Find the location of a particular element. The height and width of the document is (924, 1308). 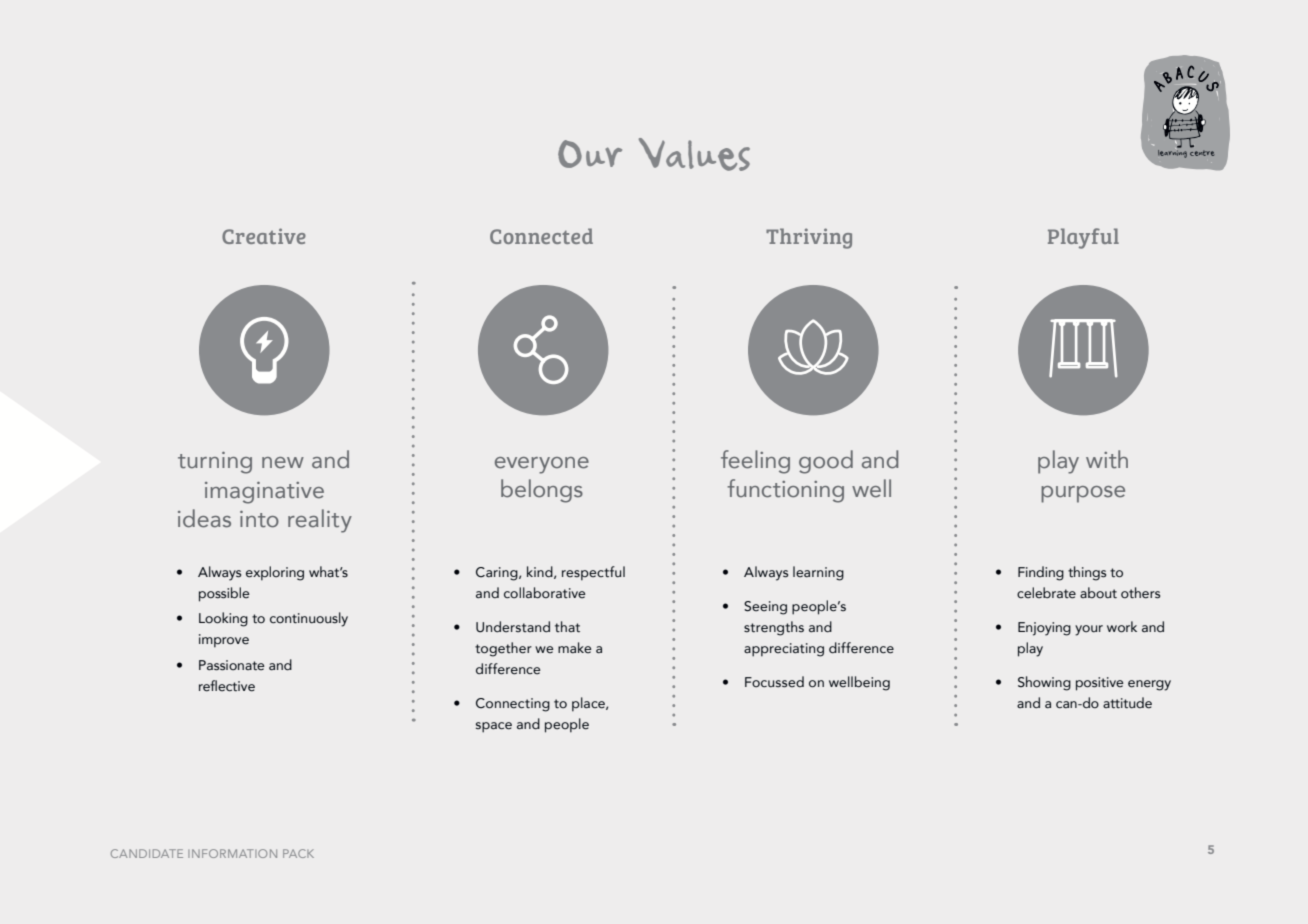

centre is located at coordinates (1202, 153).
